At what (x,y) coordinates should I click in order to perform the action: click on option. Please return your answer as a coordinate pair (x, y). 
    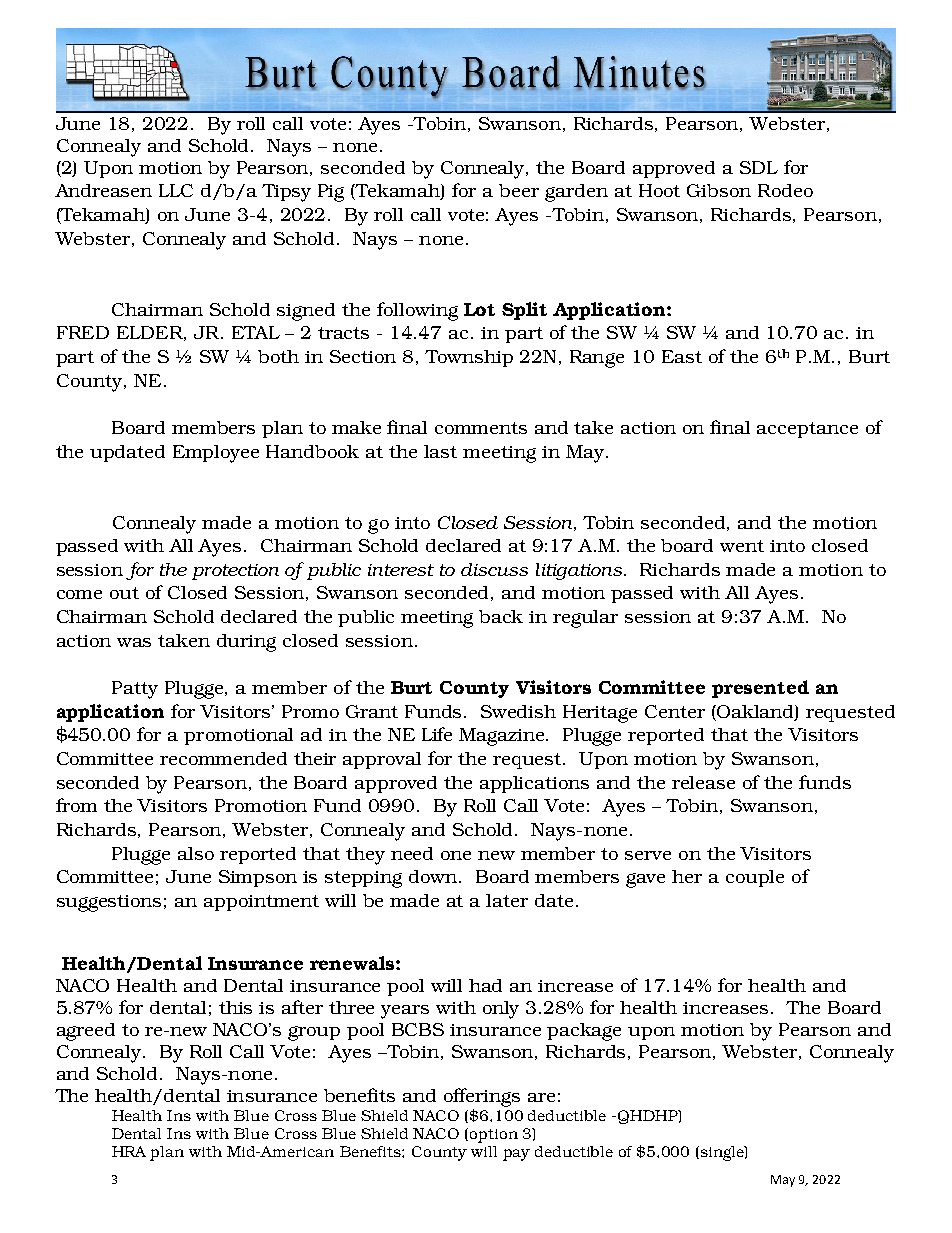
    Looking at the image, I should click on (494, 1136).
